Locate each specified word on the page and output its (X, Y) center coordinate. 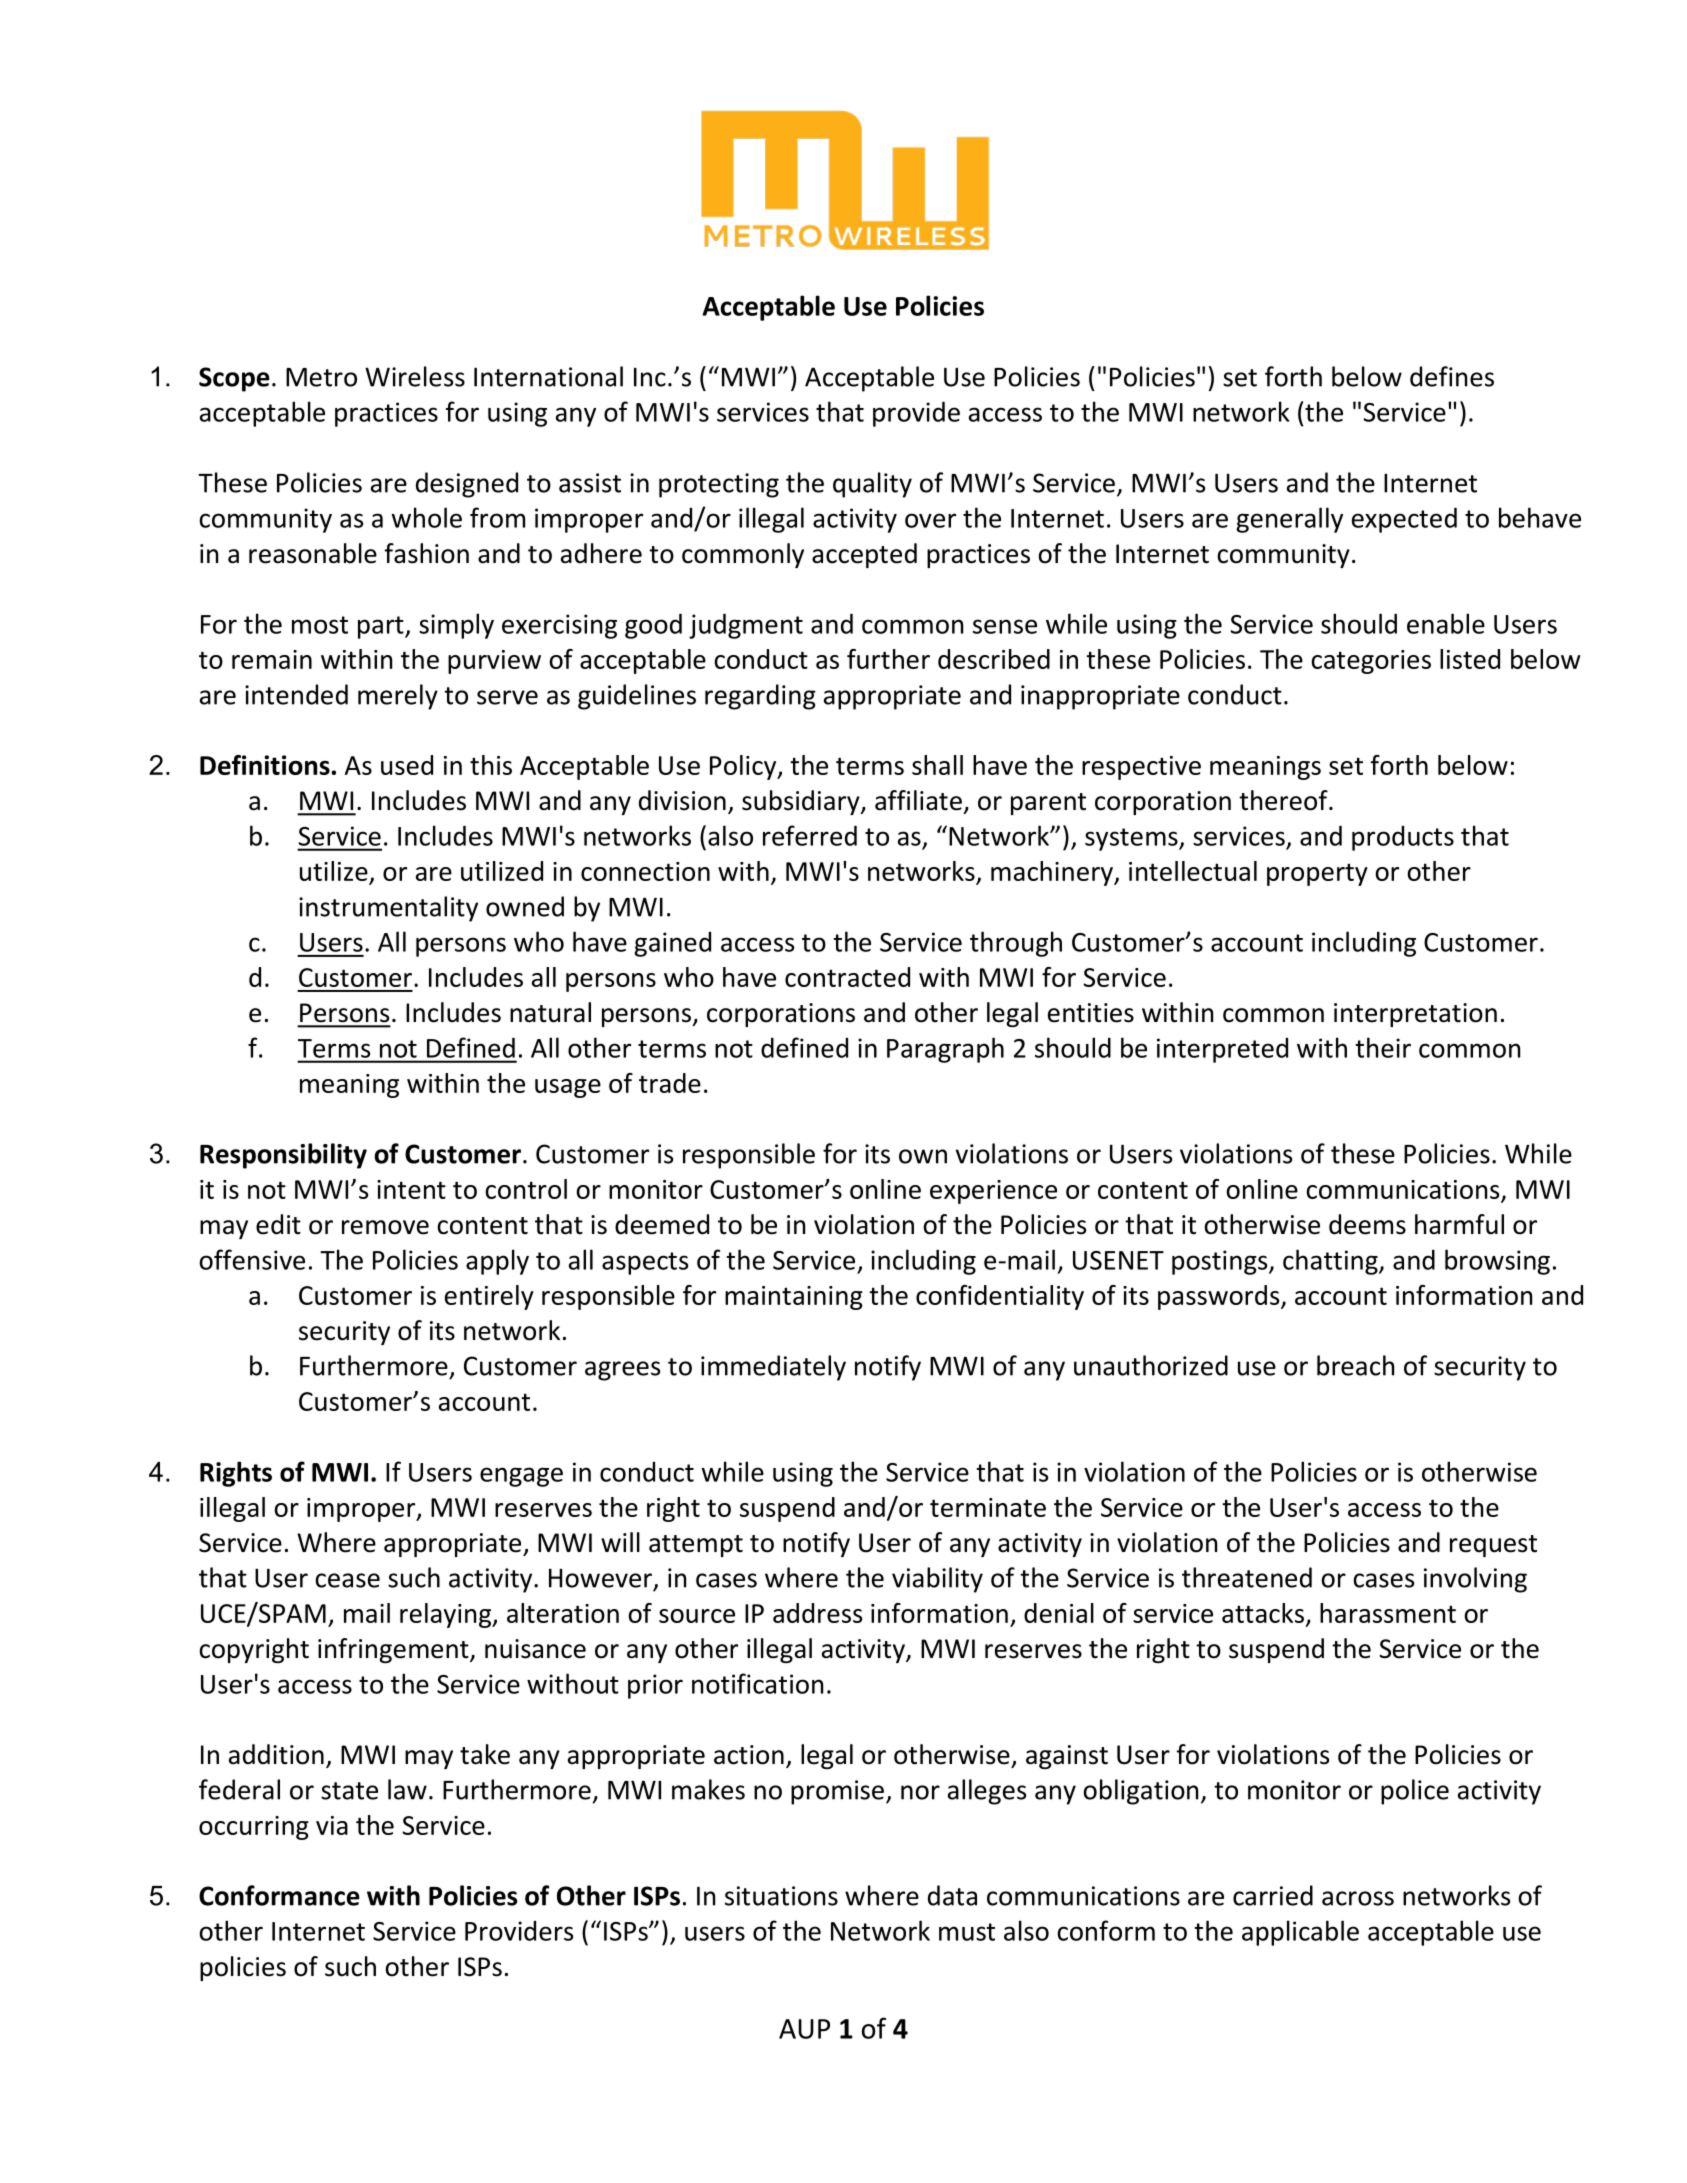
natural (550, 1012)
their (1383, 1047)
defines (1452, 376)
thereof (1284, 800)
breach (1355, 1365)
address (817, 1613)
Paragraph (945, 1050)
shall (937, 765)
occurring (254, 1828)
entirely (489, 1297)
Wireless (415, 376)
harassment (1388, 1613)
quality (872, 485)
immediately (773, 1368)
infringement (394, 1650)
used (407, 765)
